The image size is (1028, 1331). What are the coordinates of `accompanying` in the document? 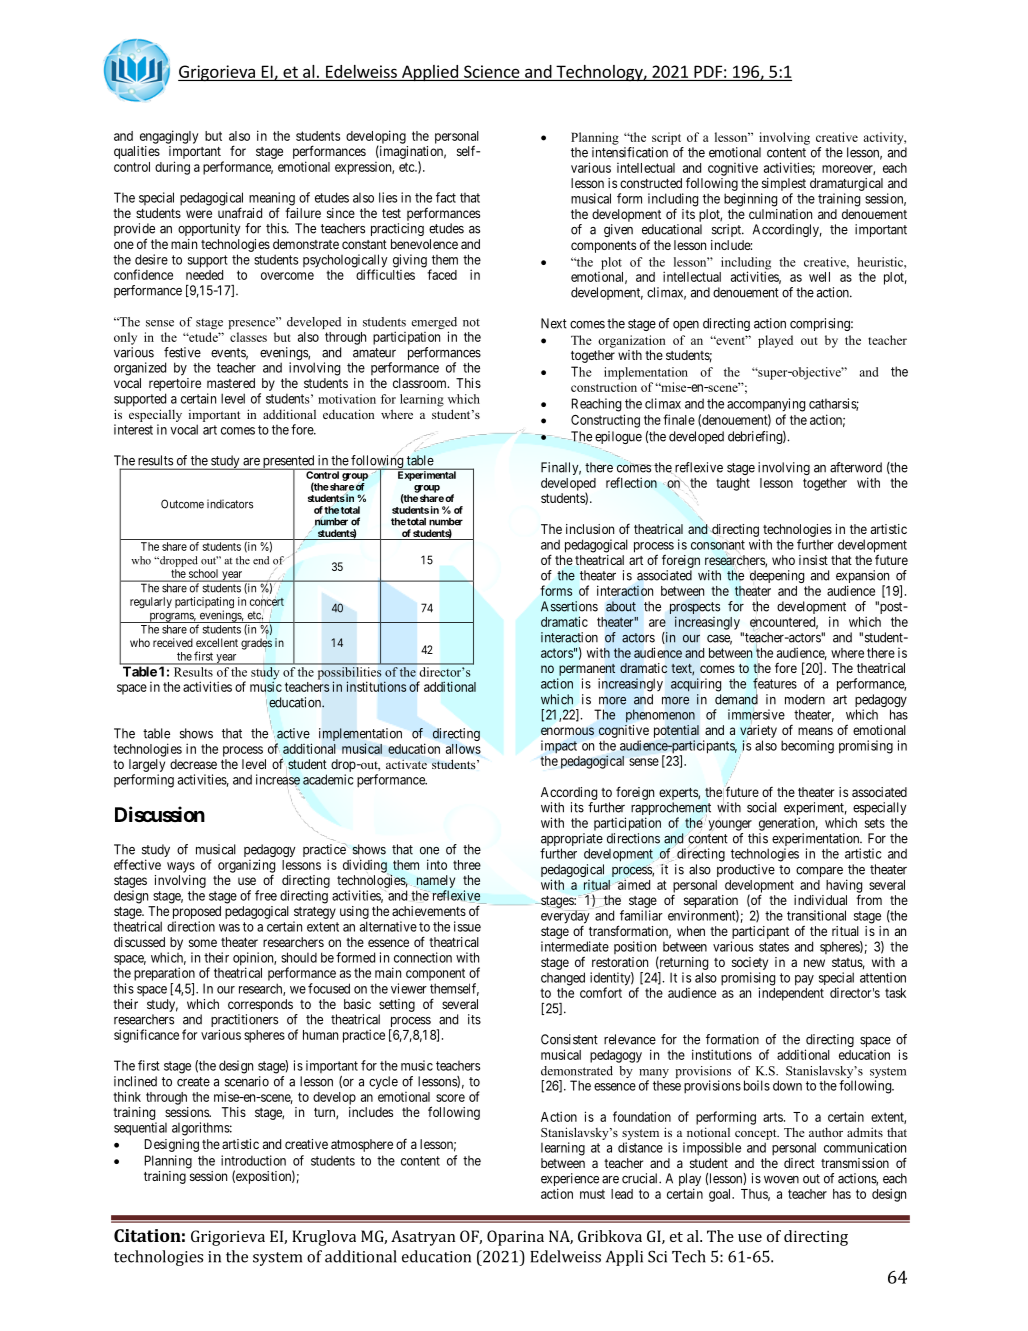 It's located at (766, 405).
